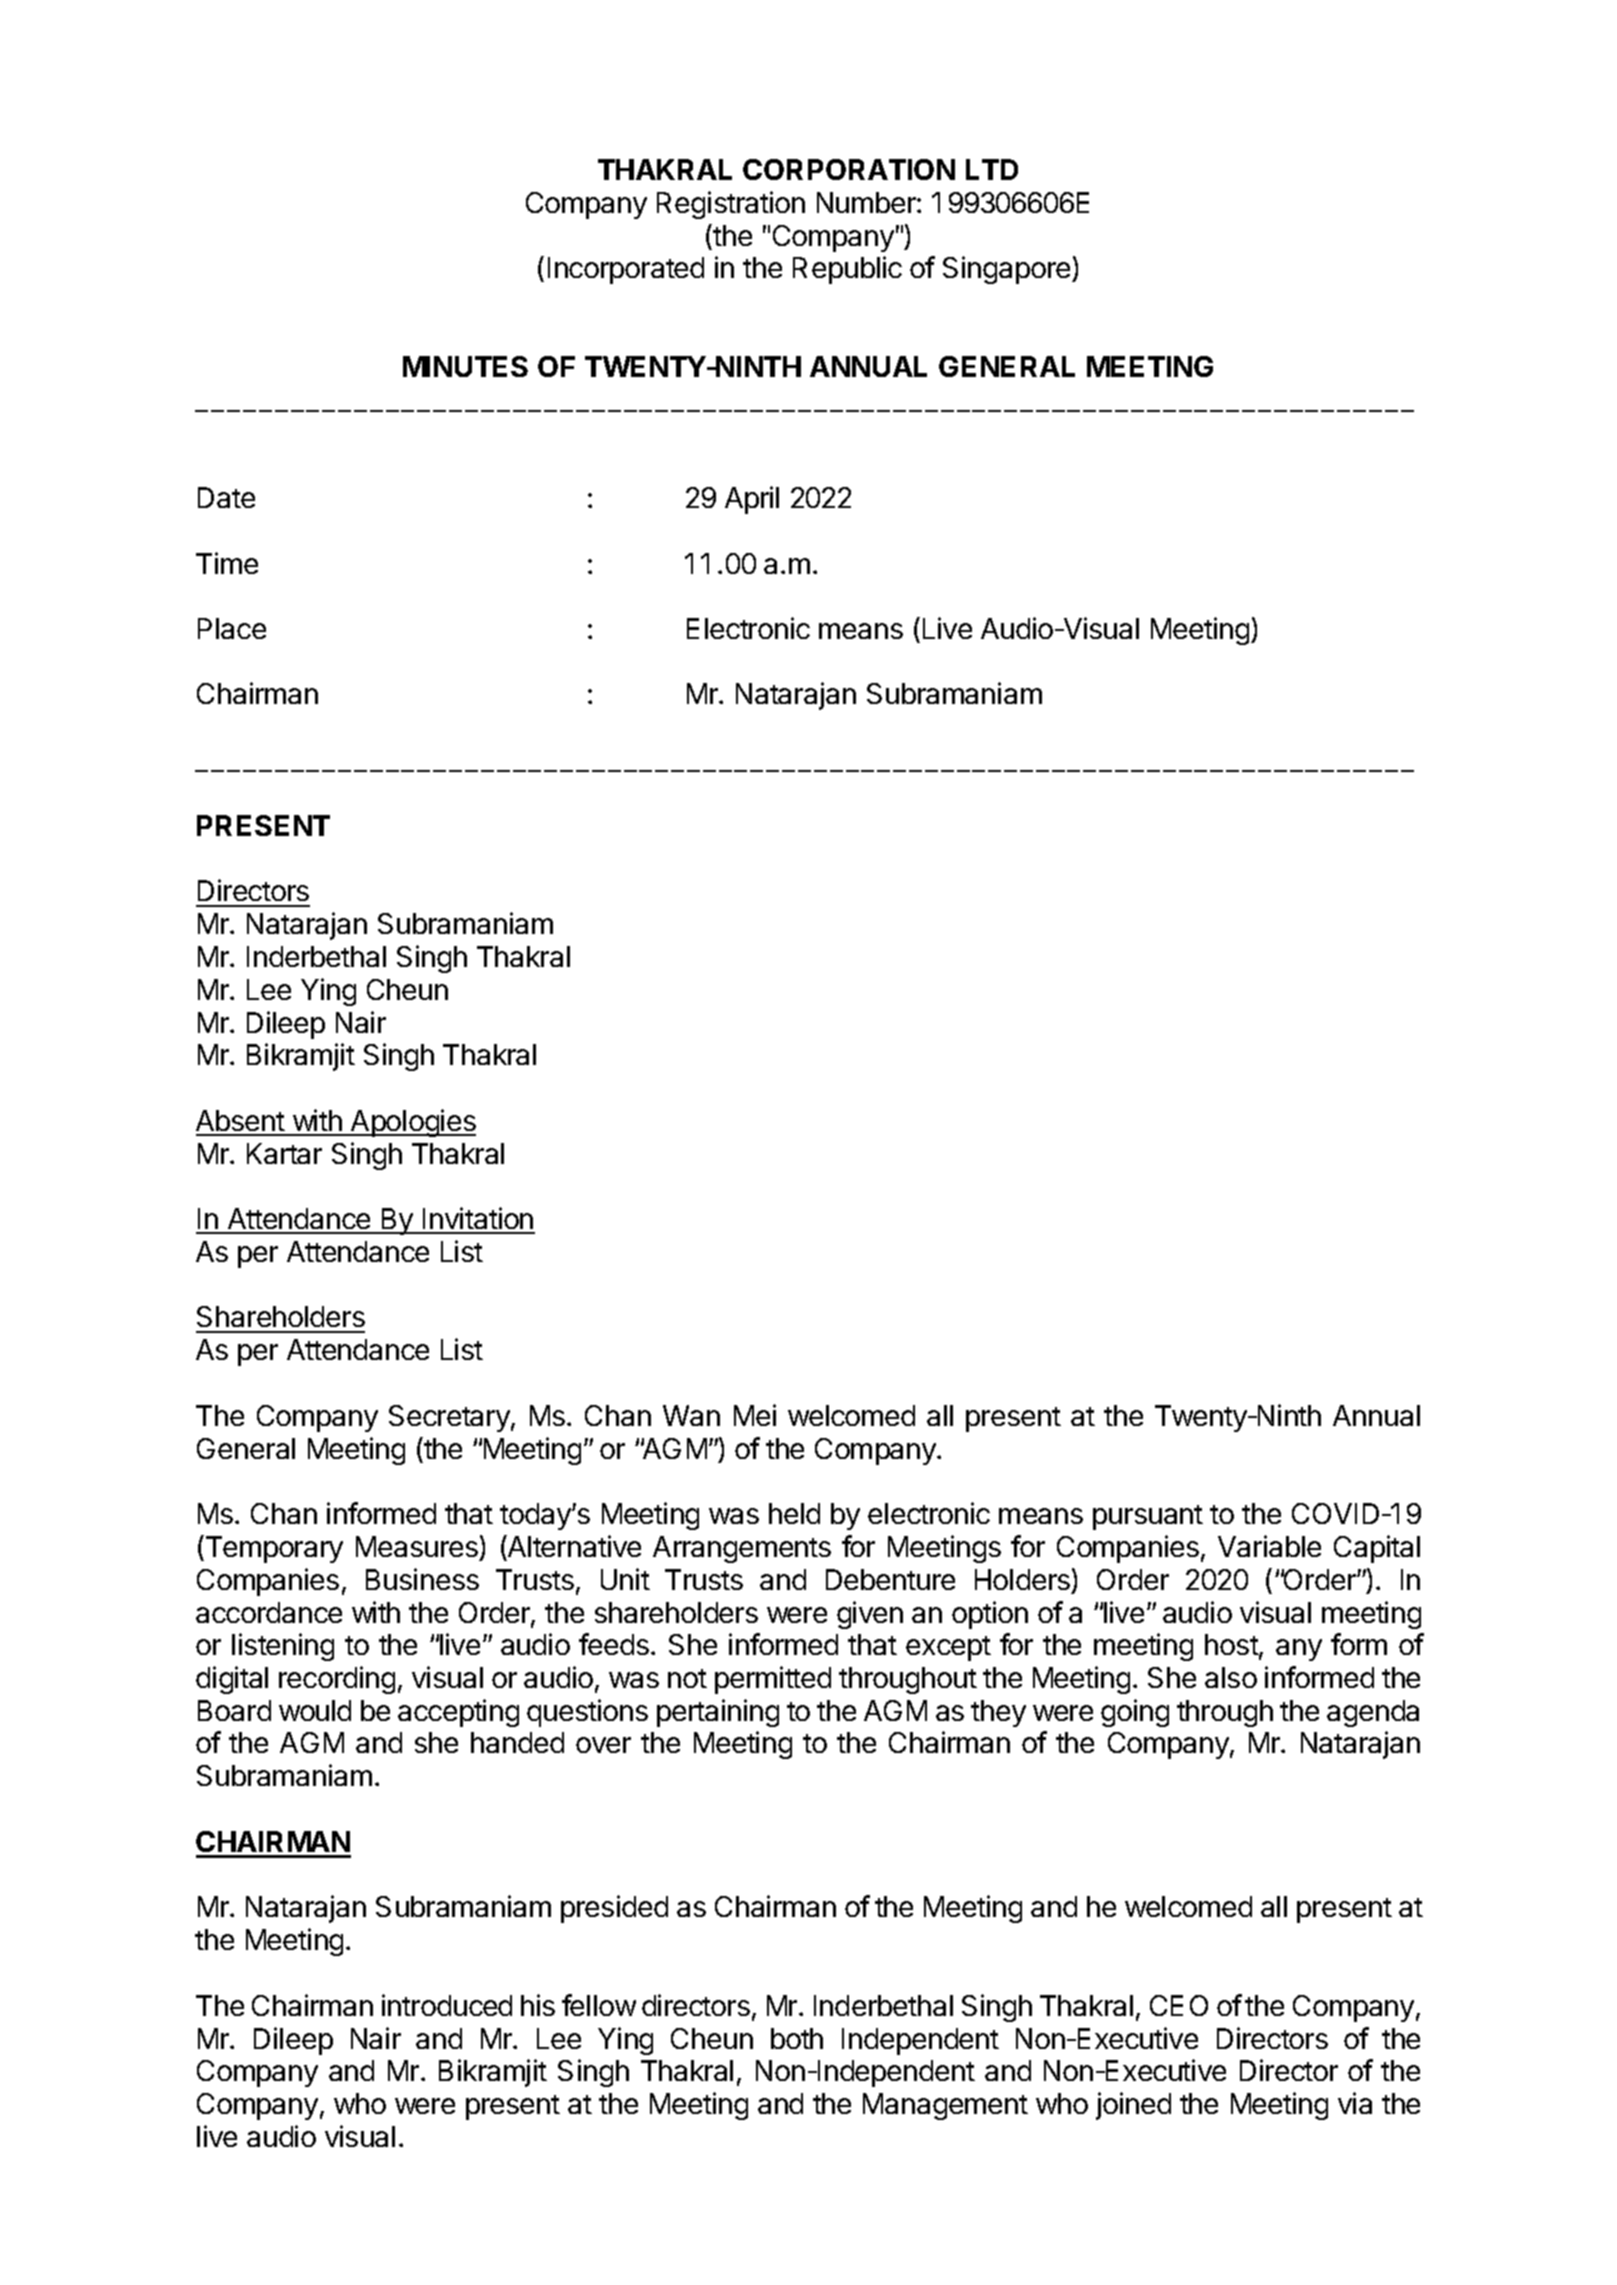  Describe the element at coordinates (465, 366) in the document. I see `MINUTES` at that location.
